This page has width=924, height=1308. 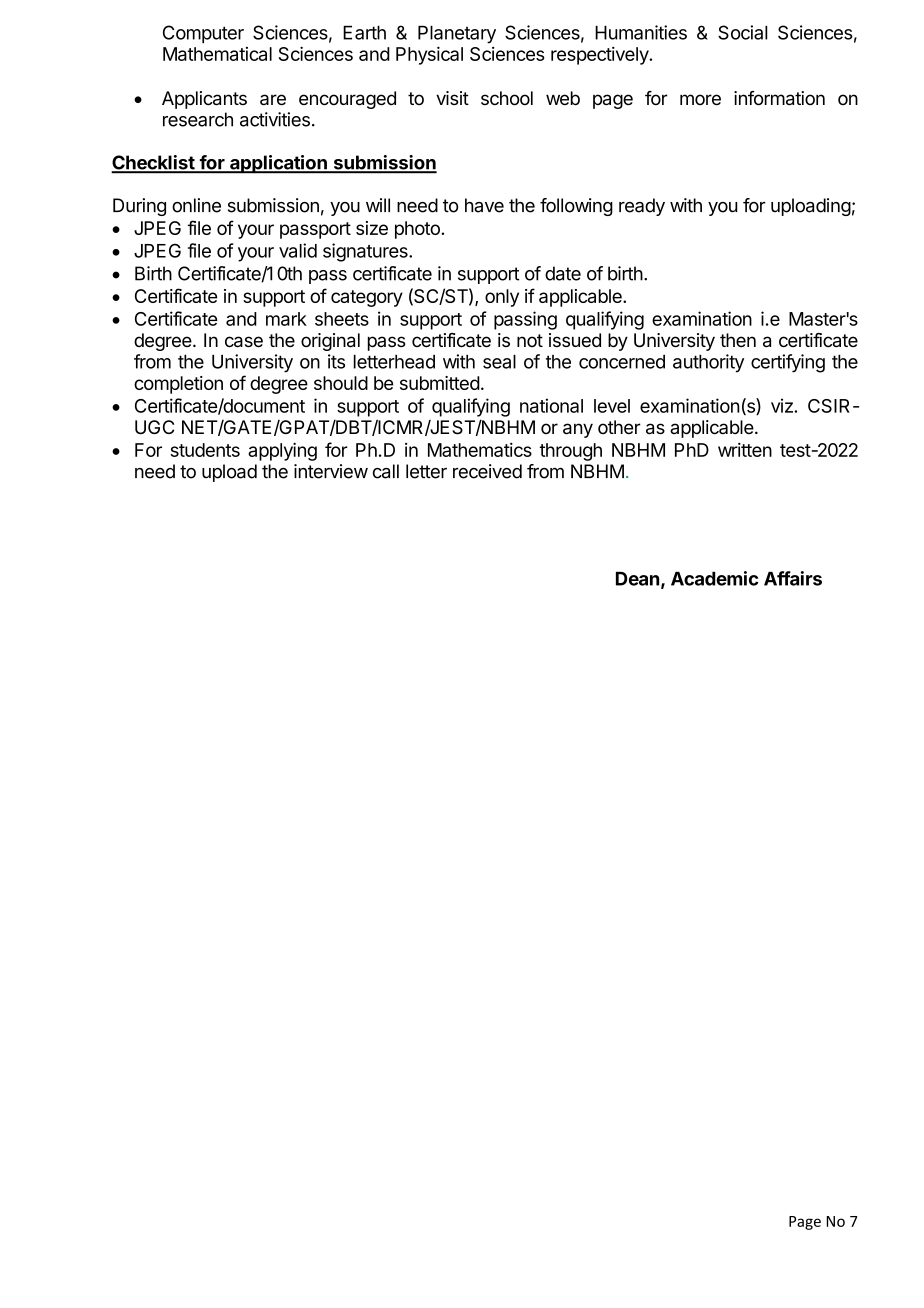 What do you see at coordinates (743, 32) in the page?
I see `Social` at bounding box center [743, 32].
